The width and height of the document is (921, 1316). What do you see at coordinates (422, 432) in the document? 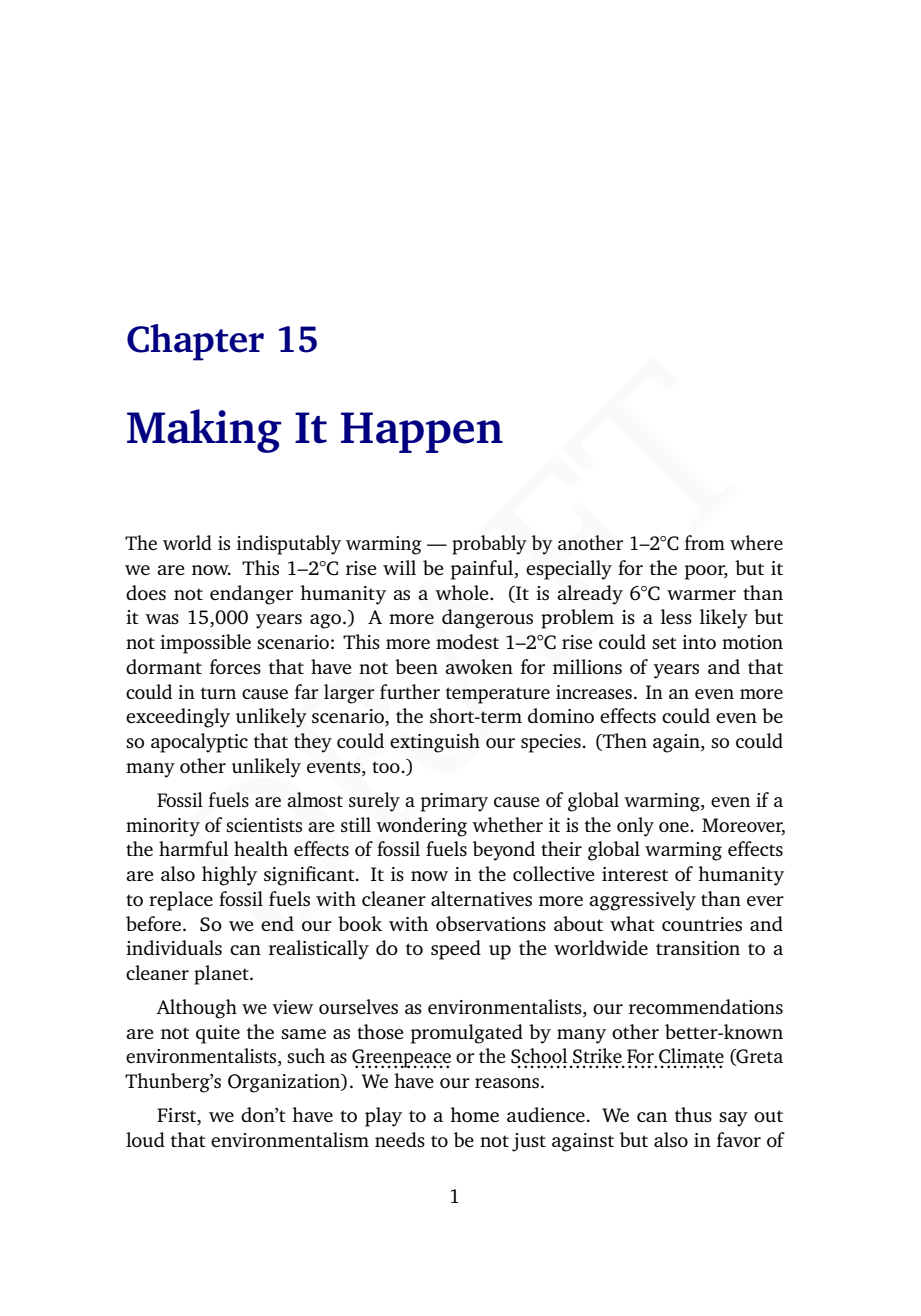
I see `Happen` at bounding box center [422, 432].
